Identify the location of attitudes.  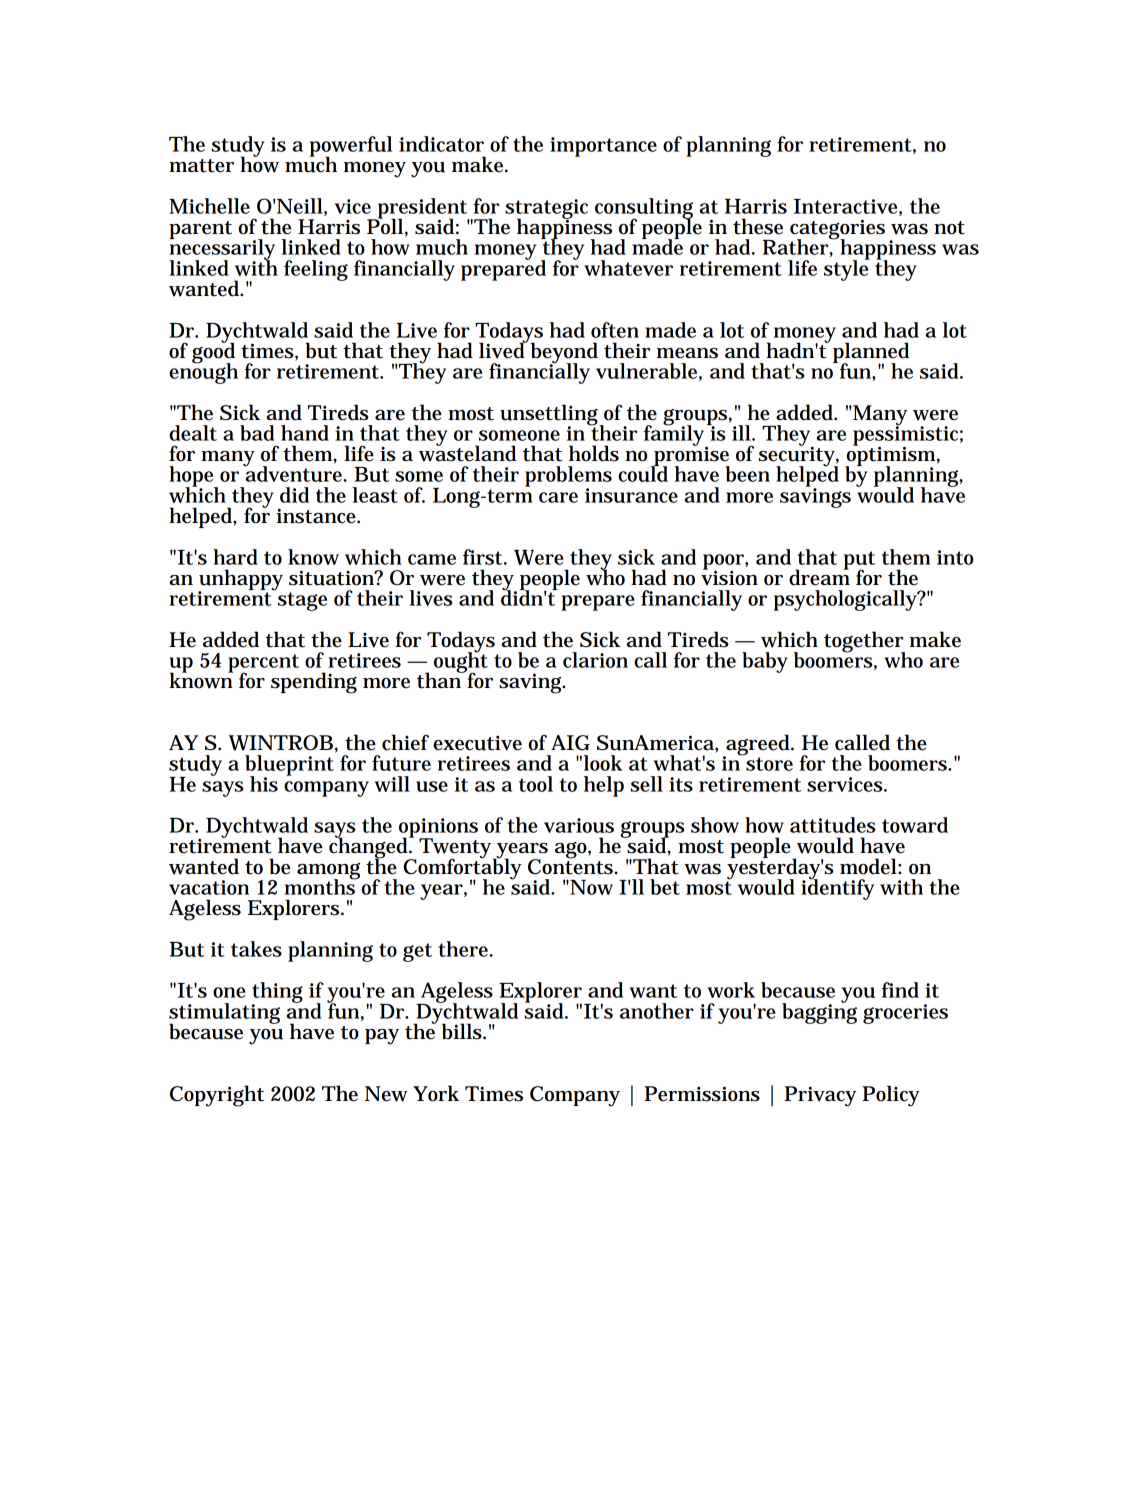
(833, 825).
